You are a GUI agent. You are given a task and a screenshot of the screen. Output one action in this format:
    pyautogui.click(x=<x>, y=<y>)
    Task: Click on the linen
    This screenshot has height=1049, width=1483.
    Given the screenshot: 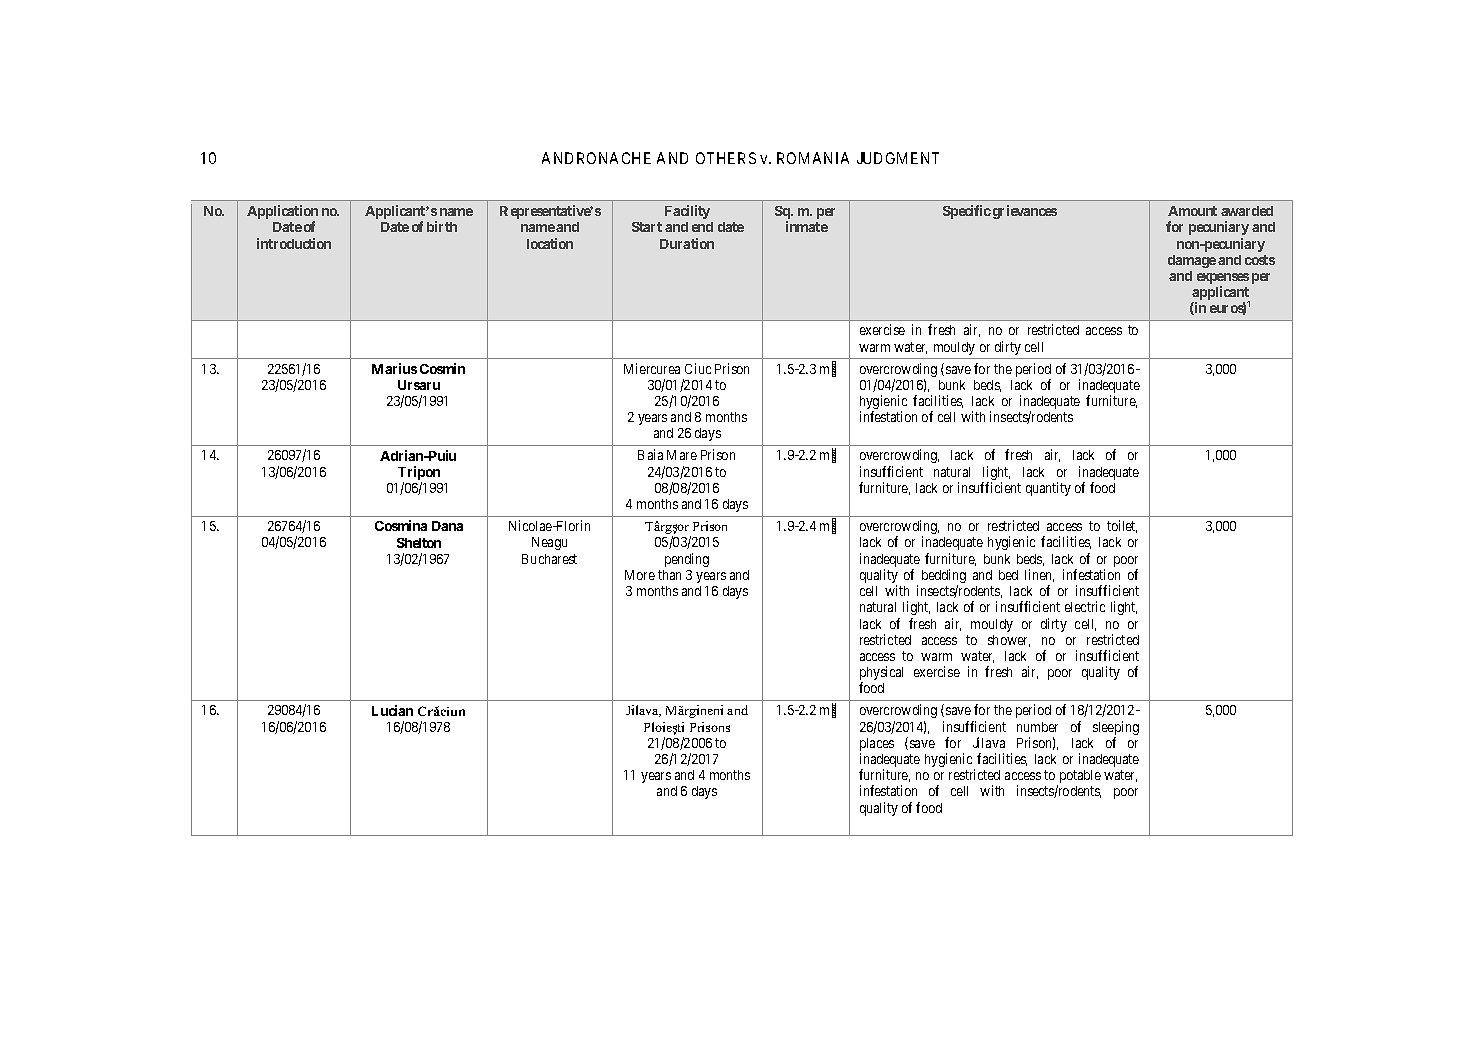 What is the action you would take?
    pyautogui.click(x=1039, y=575)
